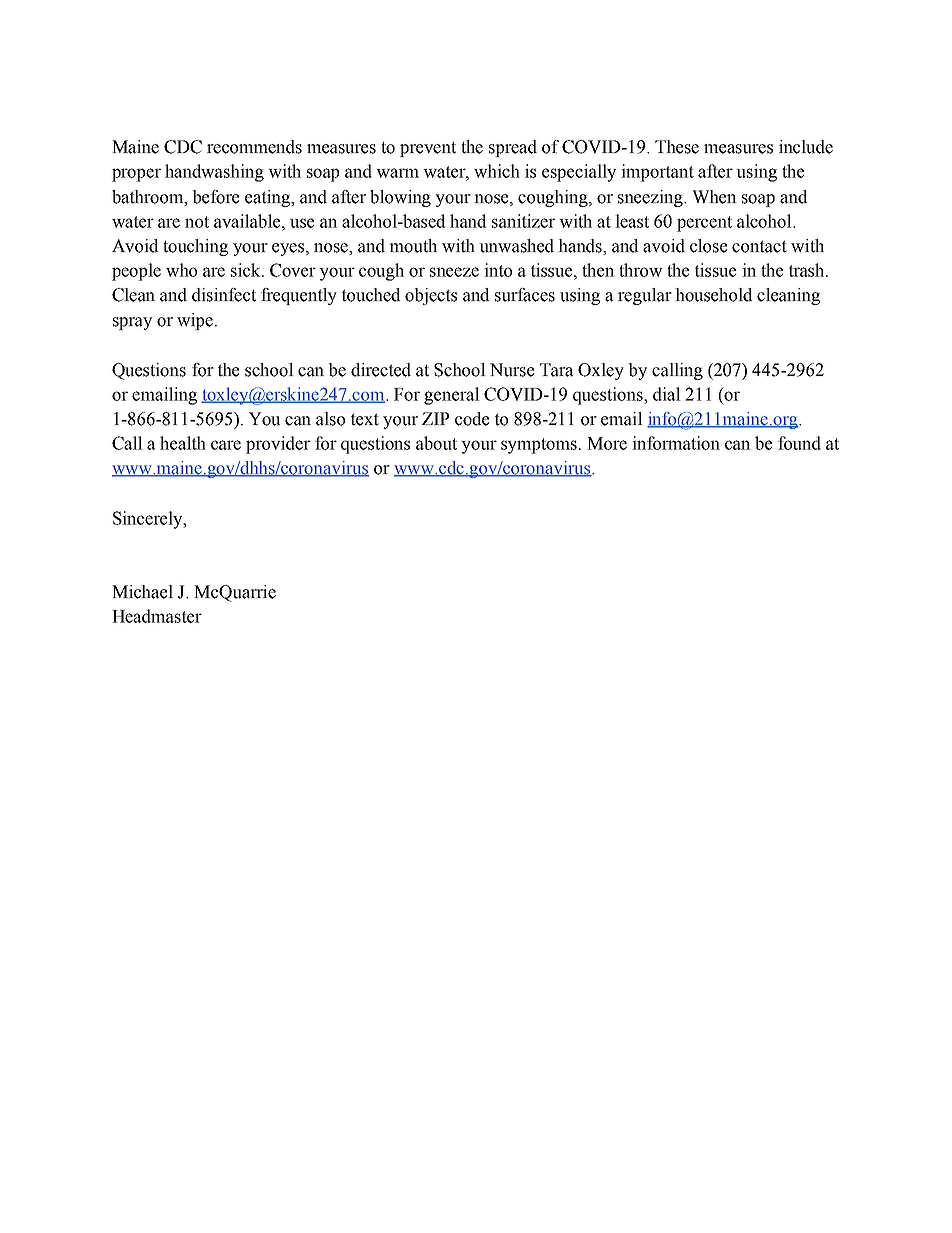  I want to click on about, so click(436, 443).
